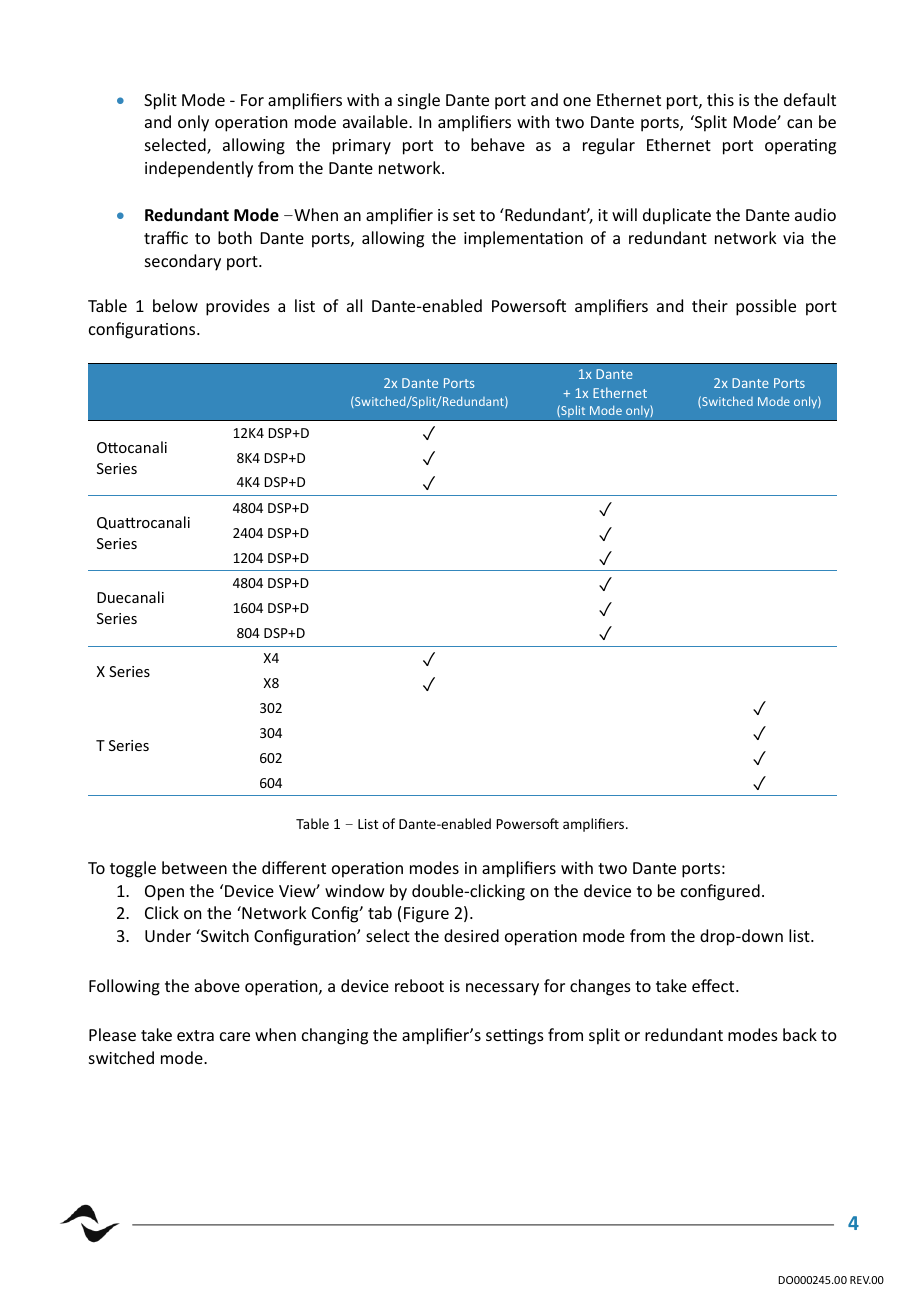  What do you see at coordinates (199, 169) in the screenshot?
I see `independently` at bounding box center [199, 169].
